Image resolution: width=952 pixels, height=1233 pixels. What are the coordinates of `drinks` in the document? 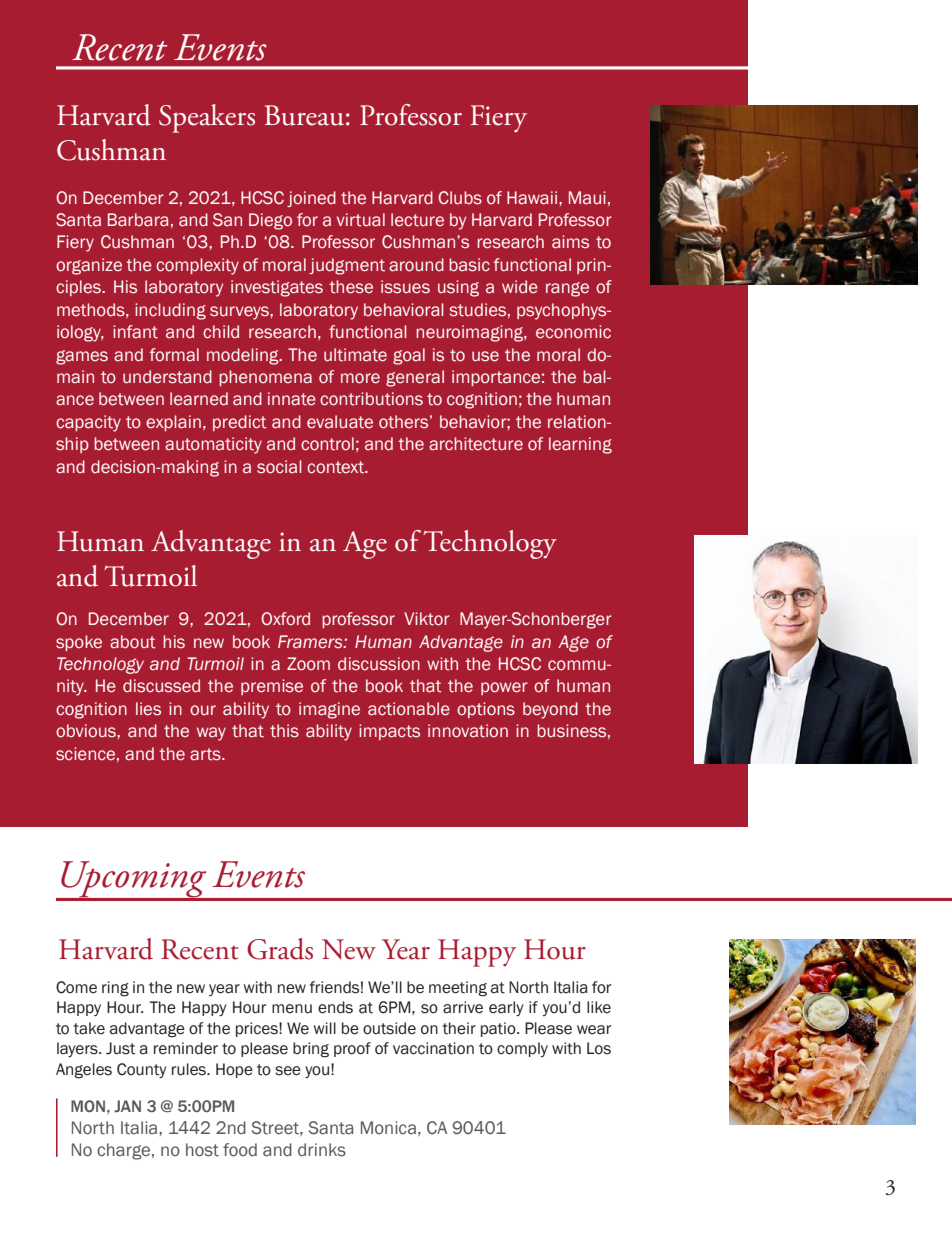 It's located at (322, 1150).
